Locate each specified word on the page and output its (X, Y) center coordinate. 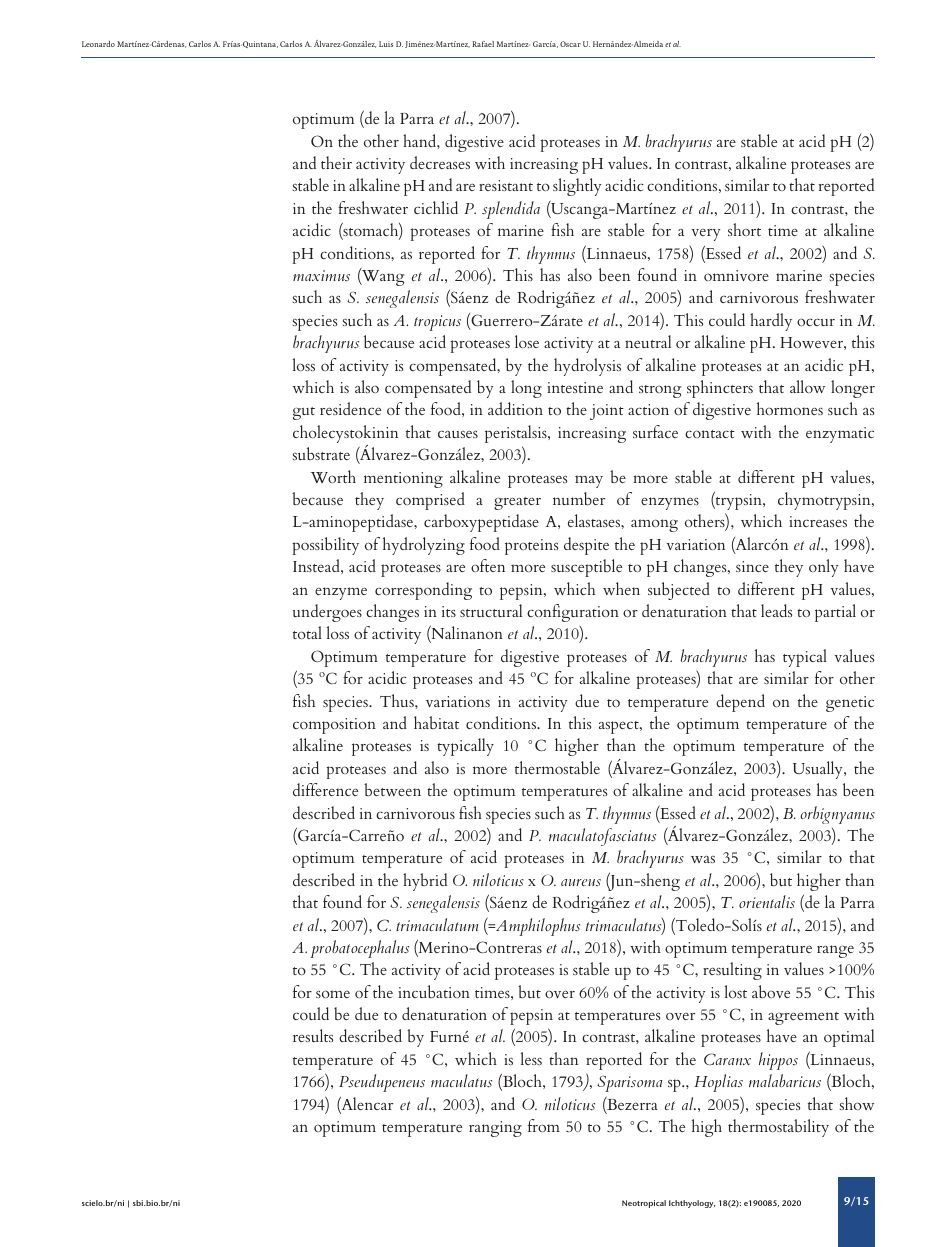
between (392, 789)
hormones (790, 408)
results (313, 1035)
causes (458, 434)
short (744, 229)
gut (304, 413)
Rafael (483, 44)
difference (325, 789)
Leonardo (98, 44)
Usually (819, 770)
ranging (495, 1129)
